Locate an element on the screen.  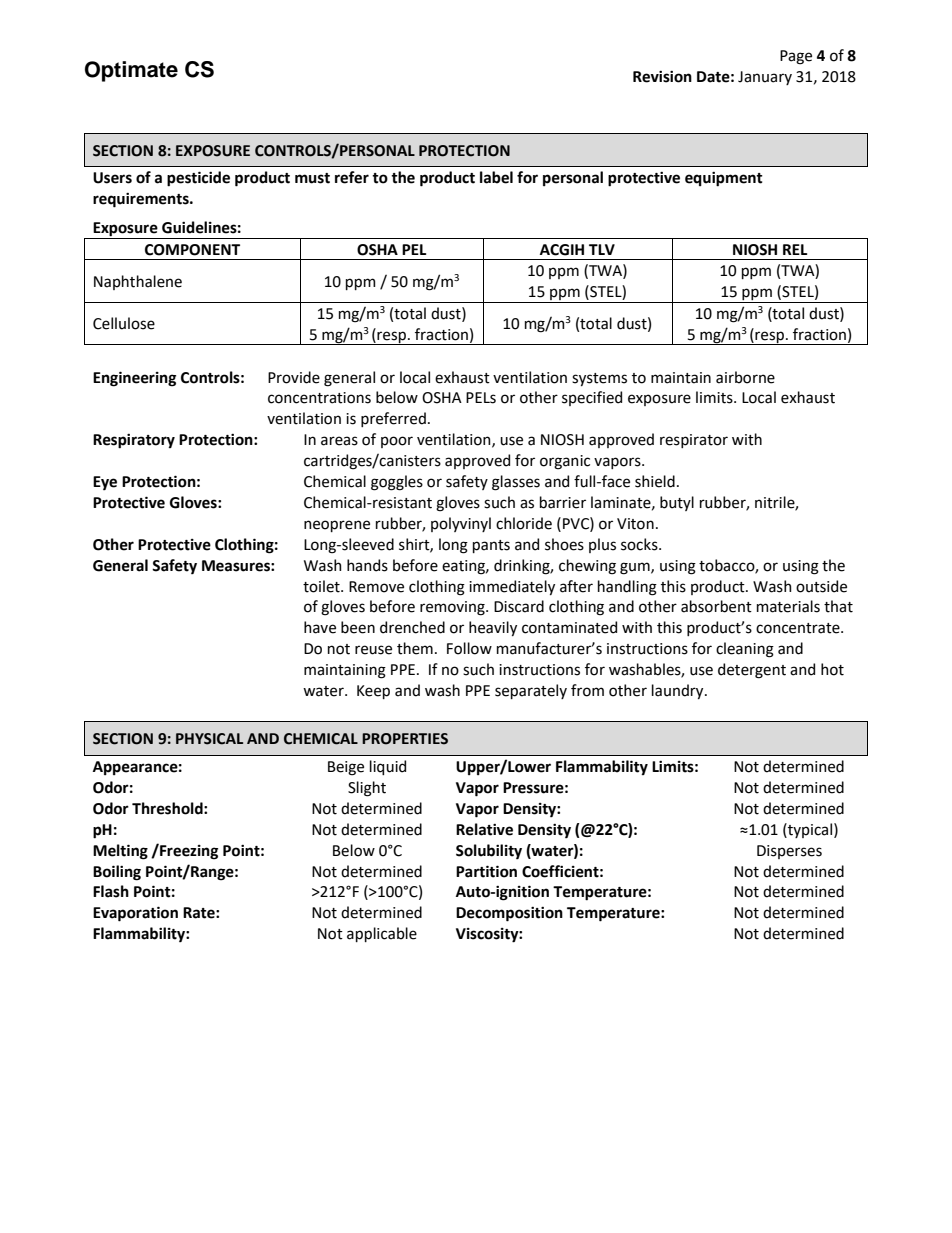
butyl is located at coordinates (677, 503).
